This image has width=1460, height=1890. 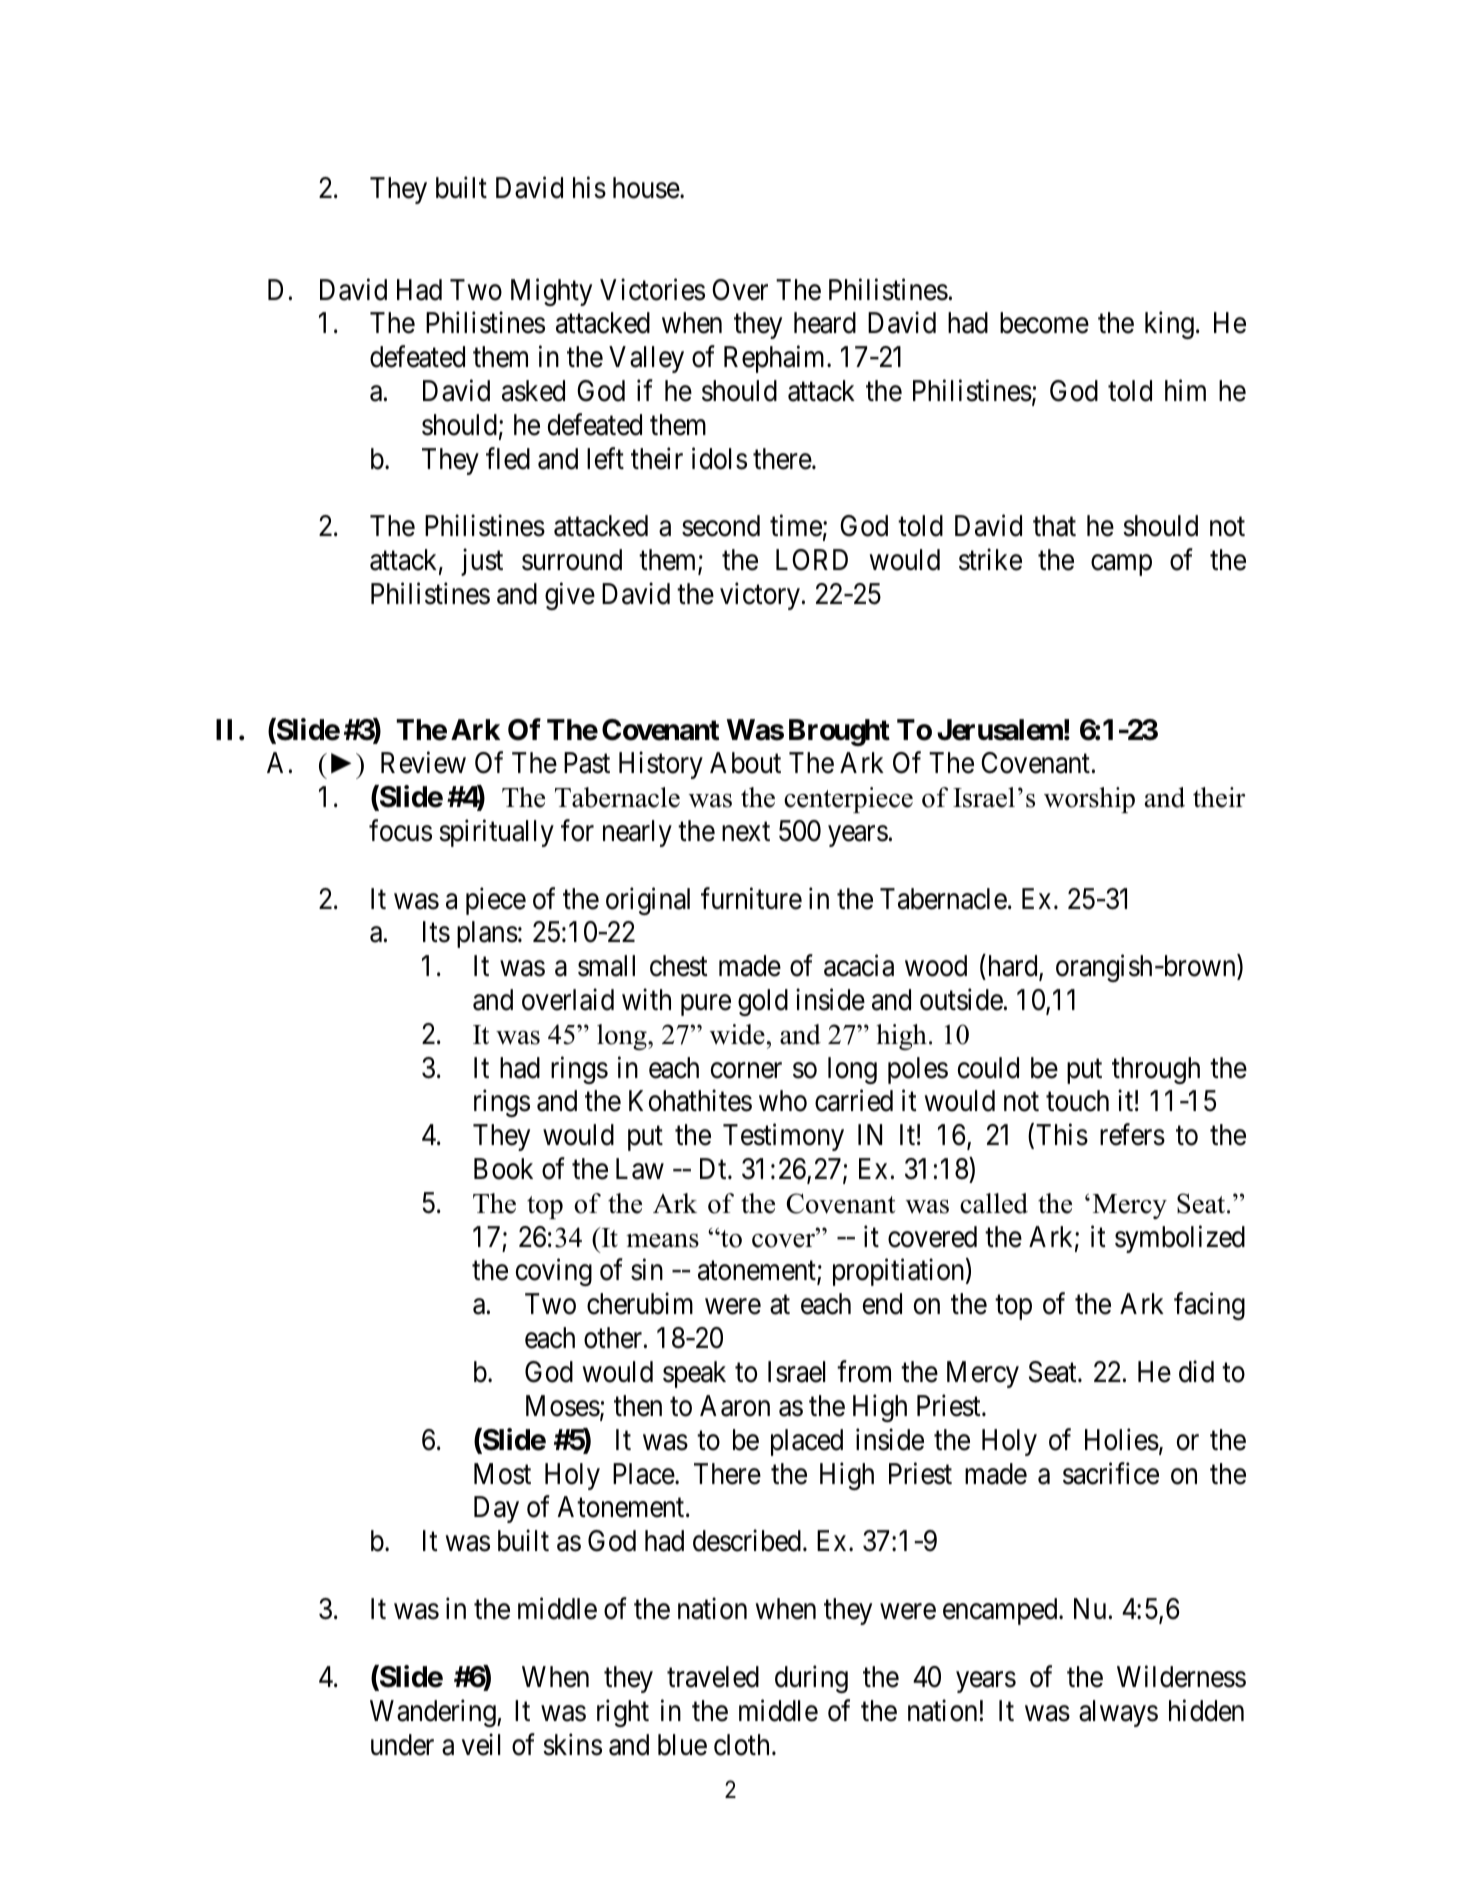 What do you see at coordinates (482, 562) in the image?
I see `just` at bounding box center [482, 562].
